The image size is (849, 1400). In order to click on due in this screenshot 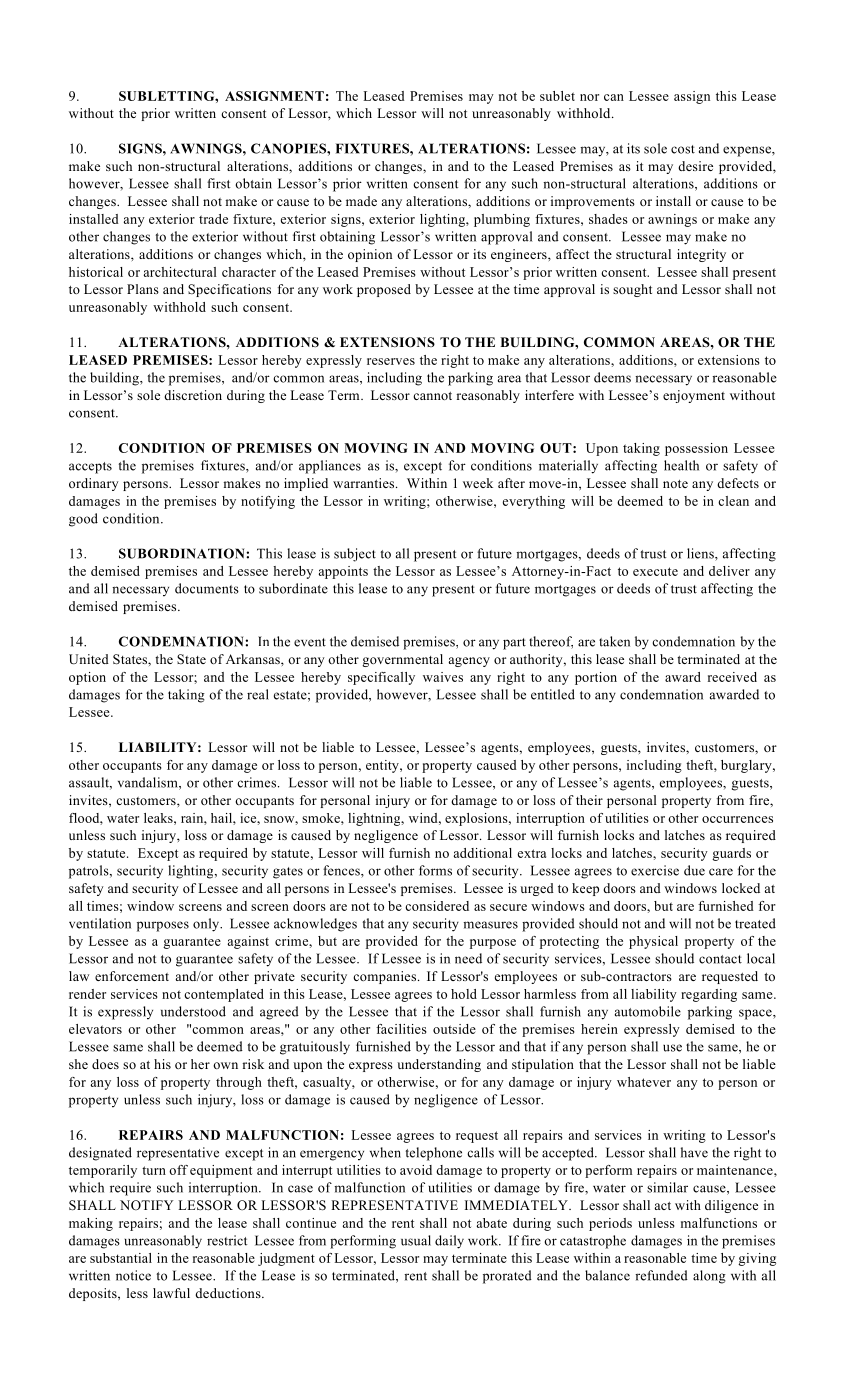, I will do `click(694, 870)`.
